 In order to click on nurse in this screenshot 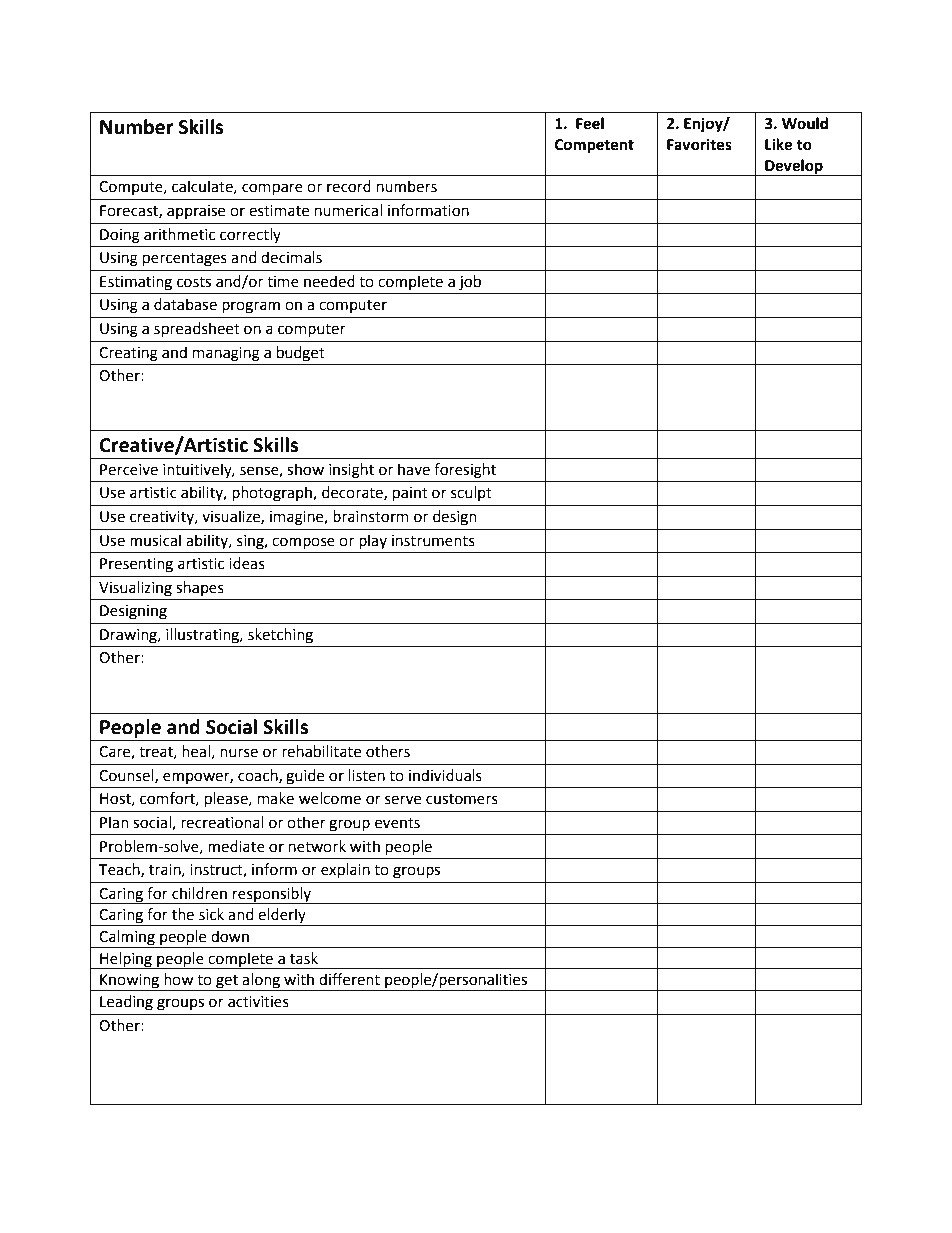, I will do `click(239, 753)`.
